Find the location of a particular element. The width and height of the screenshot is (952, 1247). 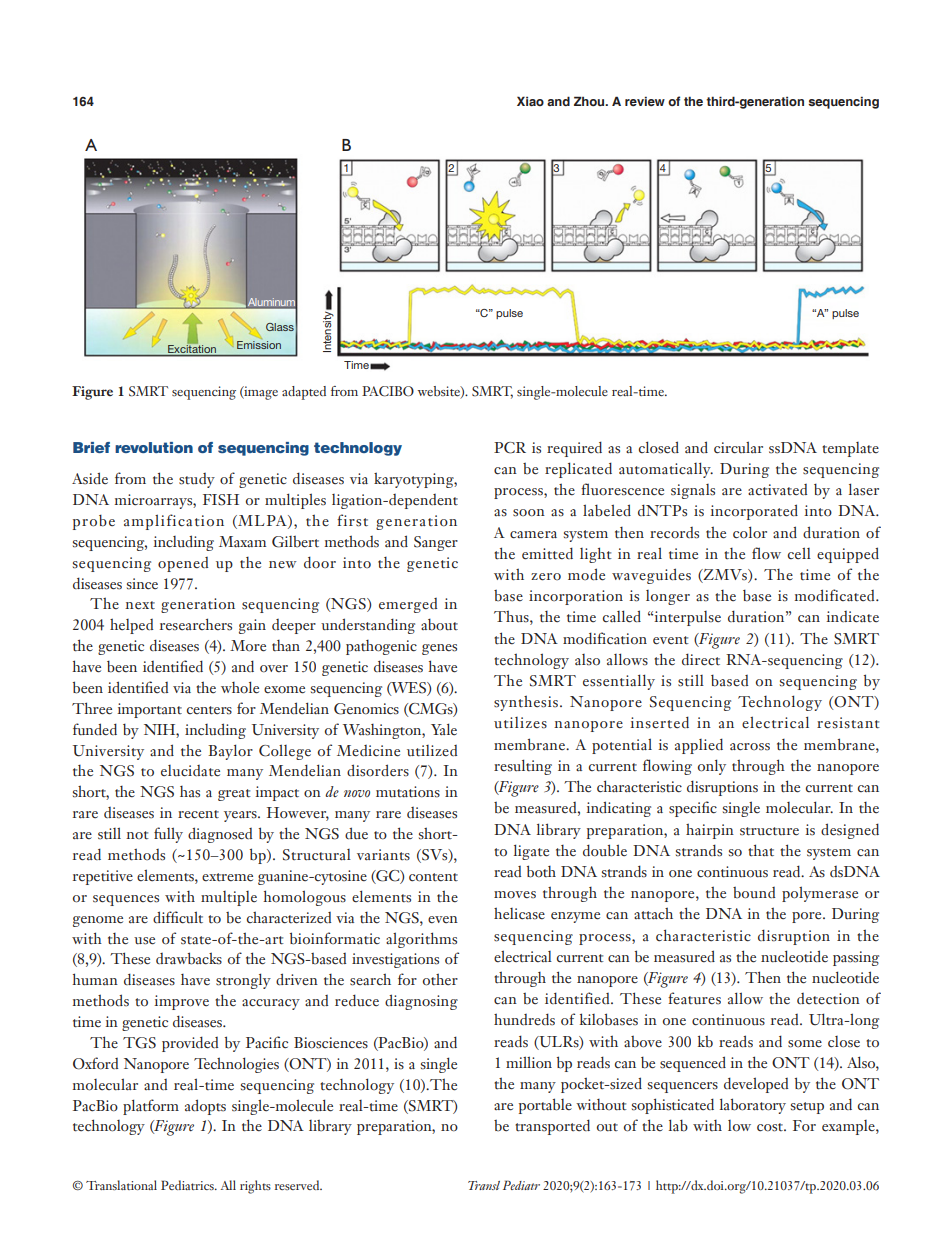

review is located at coordinates (645, 101).
